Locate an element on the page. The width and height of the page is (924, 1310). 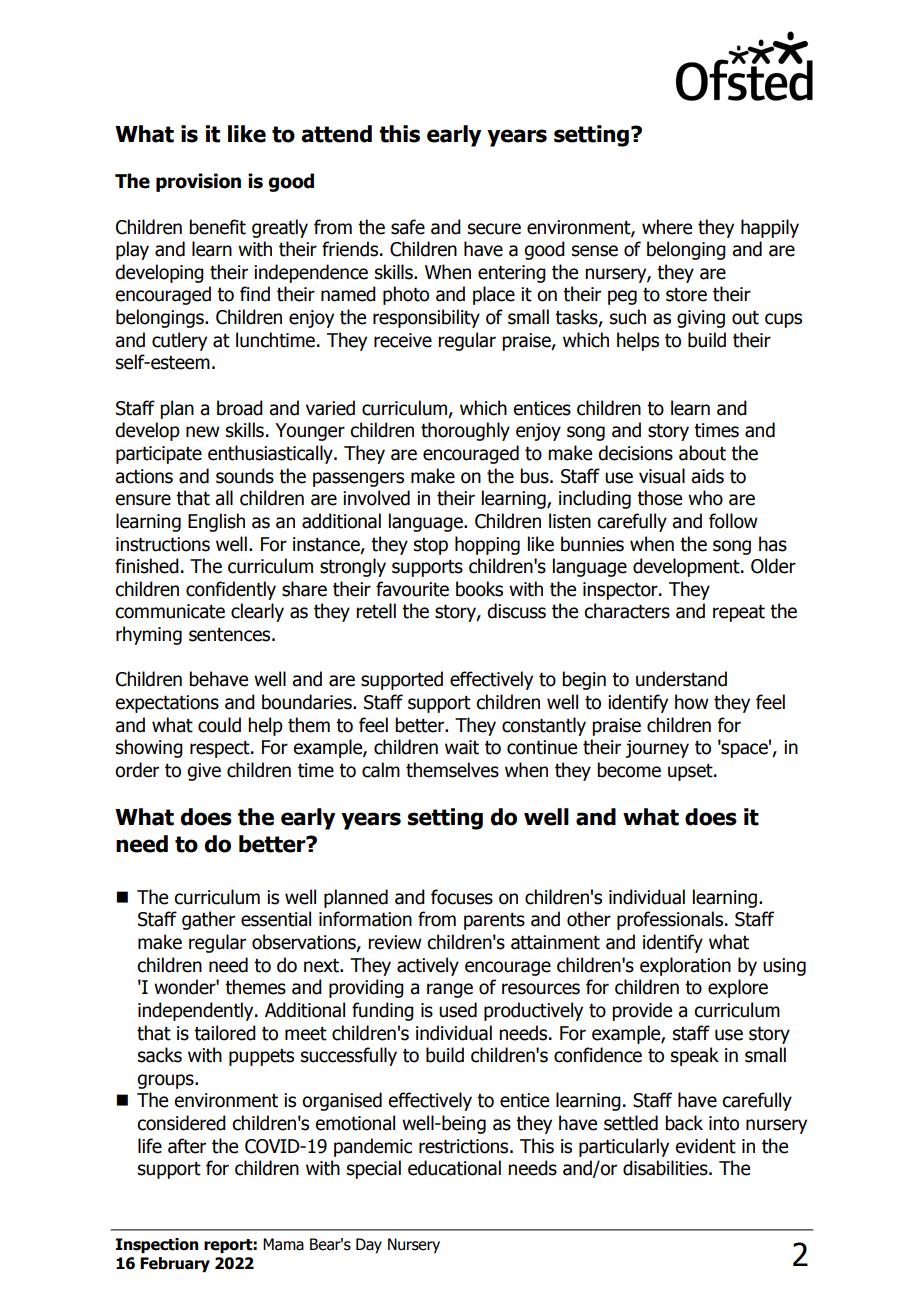
could is located at coordinates (219, 725).
